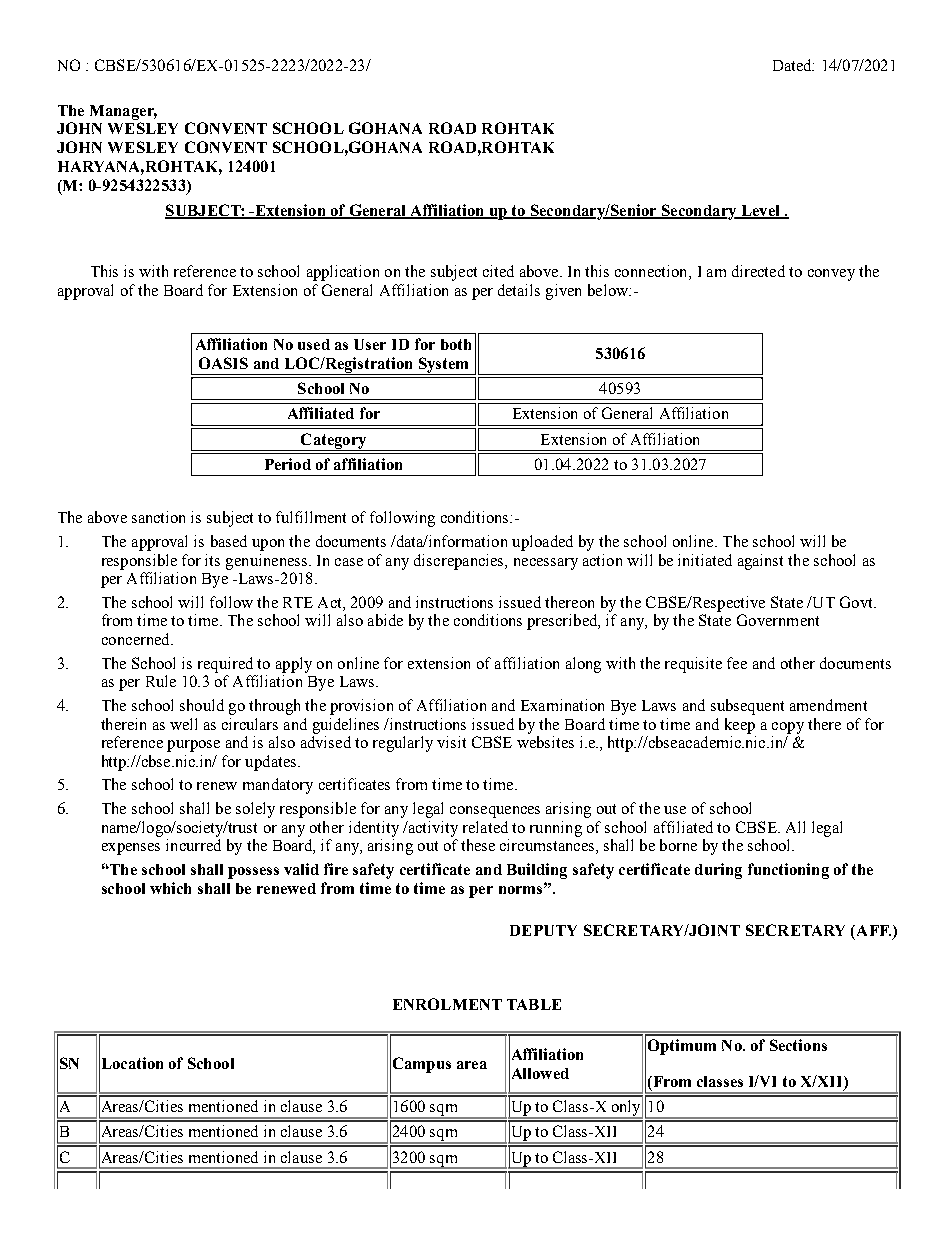 The height and width of the document is (1234, 952). I want to click on visit, so click(451, 742).
